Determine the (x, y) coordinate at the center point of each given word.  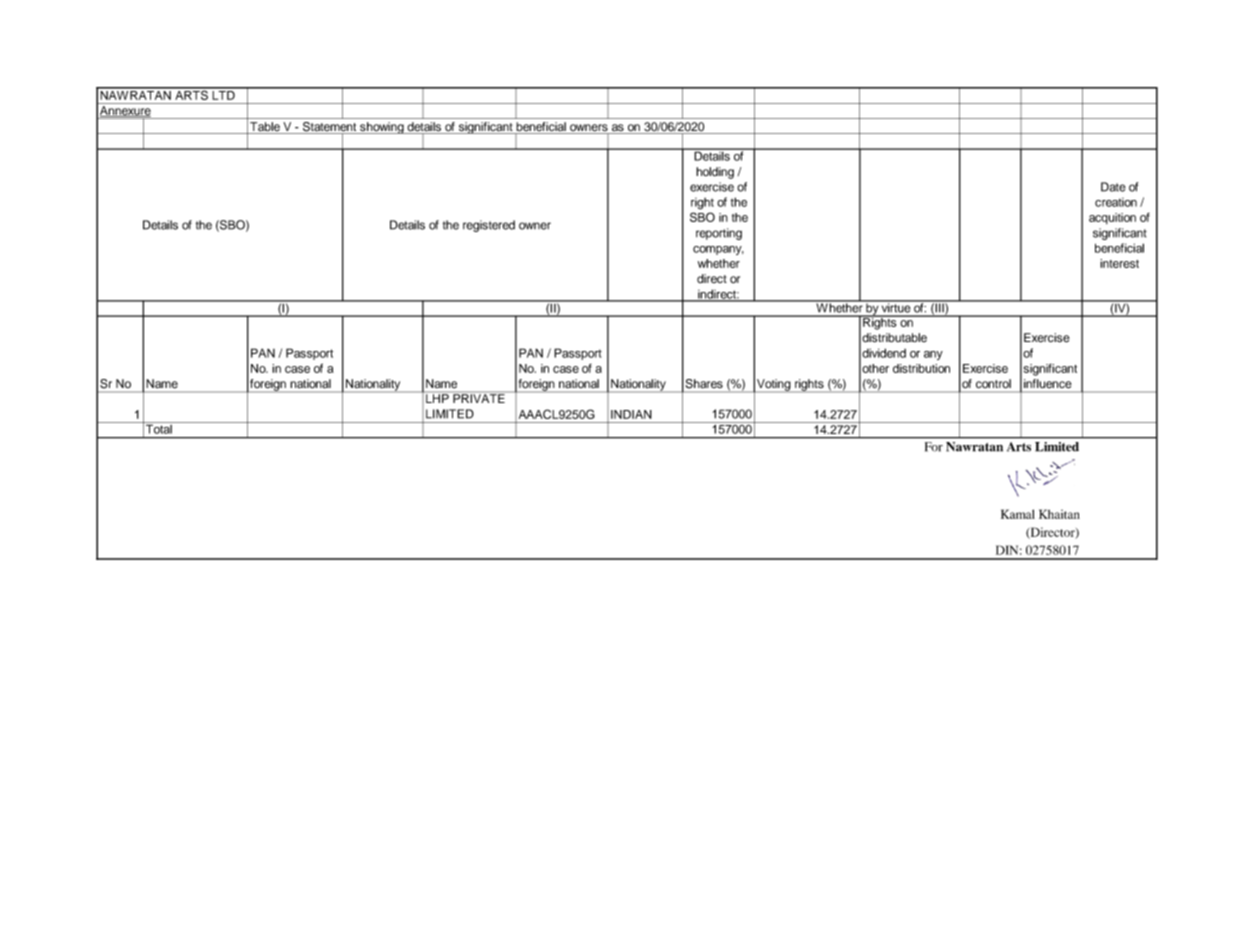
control (993, 383)
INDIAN (631, 414)
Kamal (1018, 514)
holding (715, 173)
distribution (921, 368)
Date (1113, 187)
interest (1119, 263)
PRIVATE (479, 397)
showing (382, 128)
